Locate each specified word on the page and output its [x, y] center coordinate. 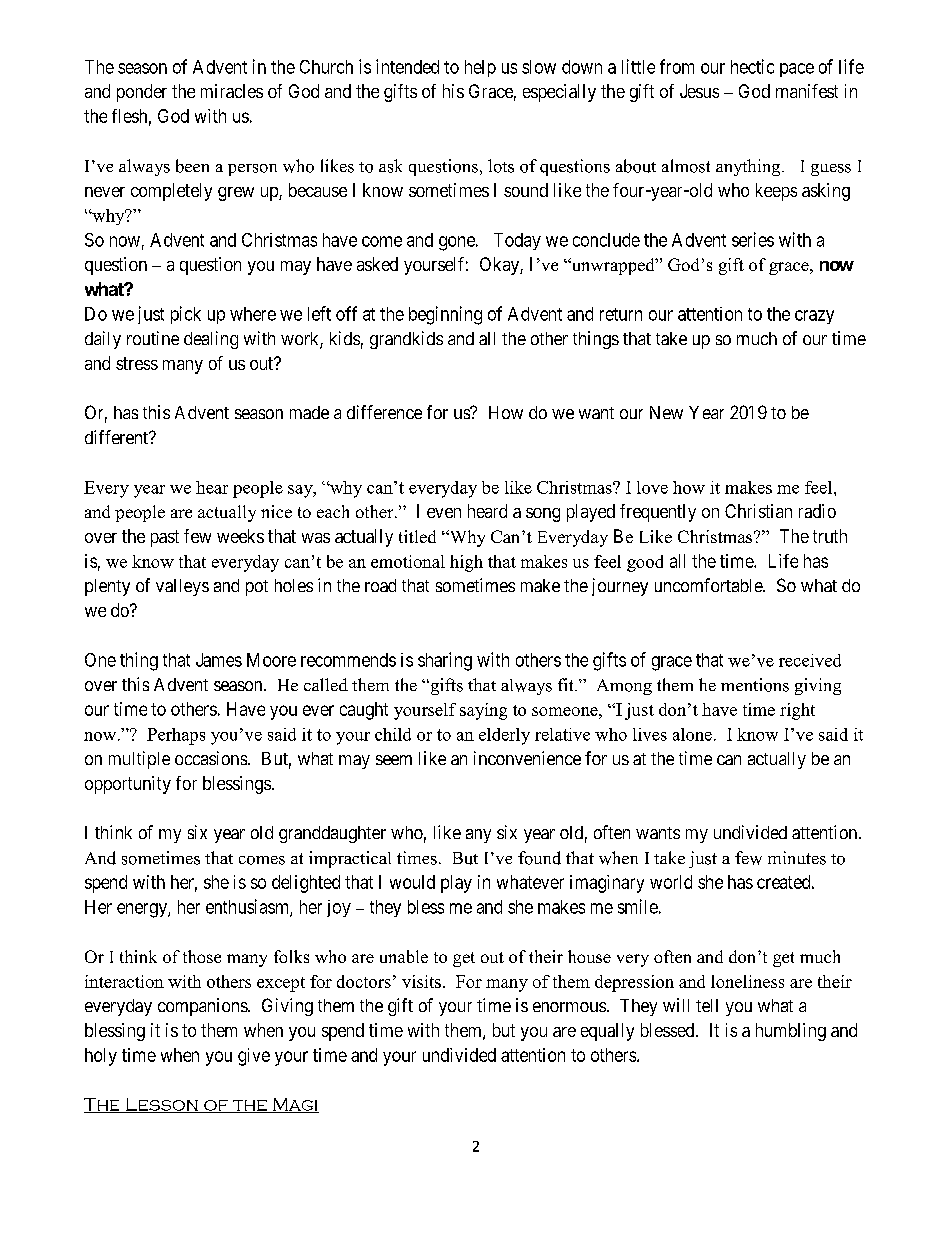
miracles [232, 91]
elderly [504, 736]
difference [384, 412]
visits [421, 981]
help [480, 68]
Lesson [162, 1105]
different [117, 437]
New [666, 412]
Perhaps [176, 736]
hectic [752, 66]
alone [692, 734]
